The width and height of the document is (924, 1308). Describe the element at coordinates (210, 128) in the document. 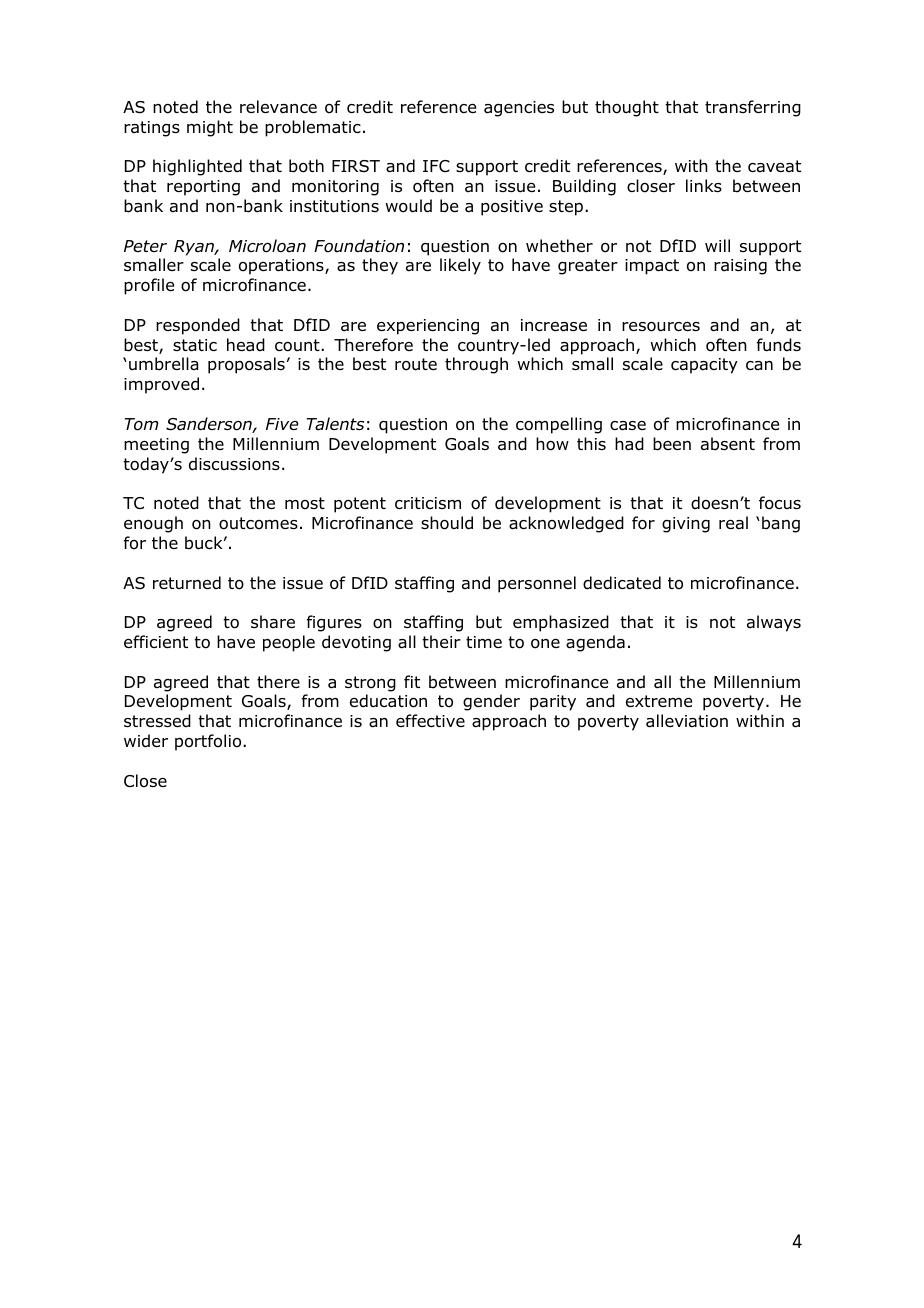

I see `might` at that location.
